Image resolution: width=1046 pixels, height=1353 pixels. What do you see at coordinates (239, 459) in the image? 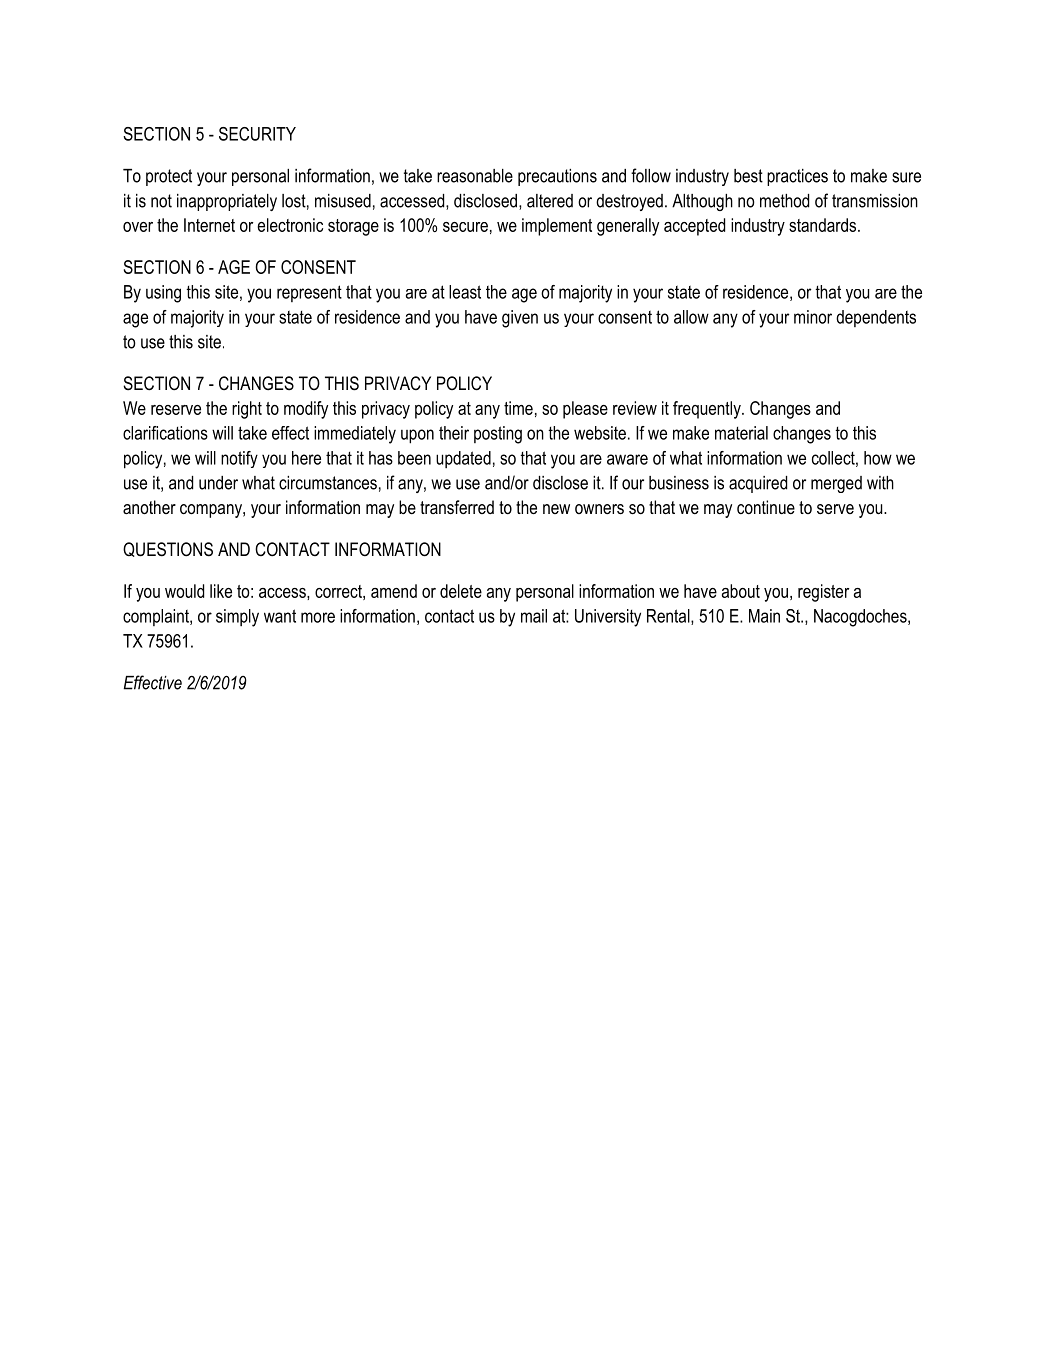
I see `notify` at bounding box center [239, 459].
